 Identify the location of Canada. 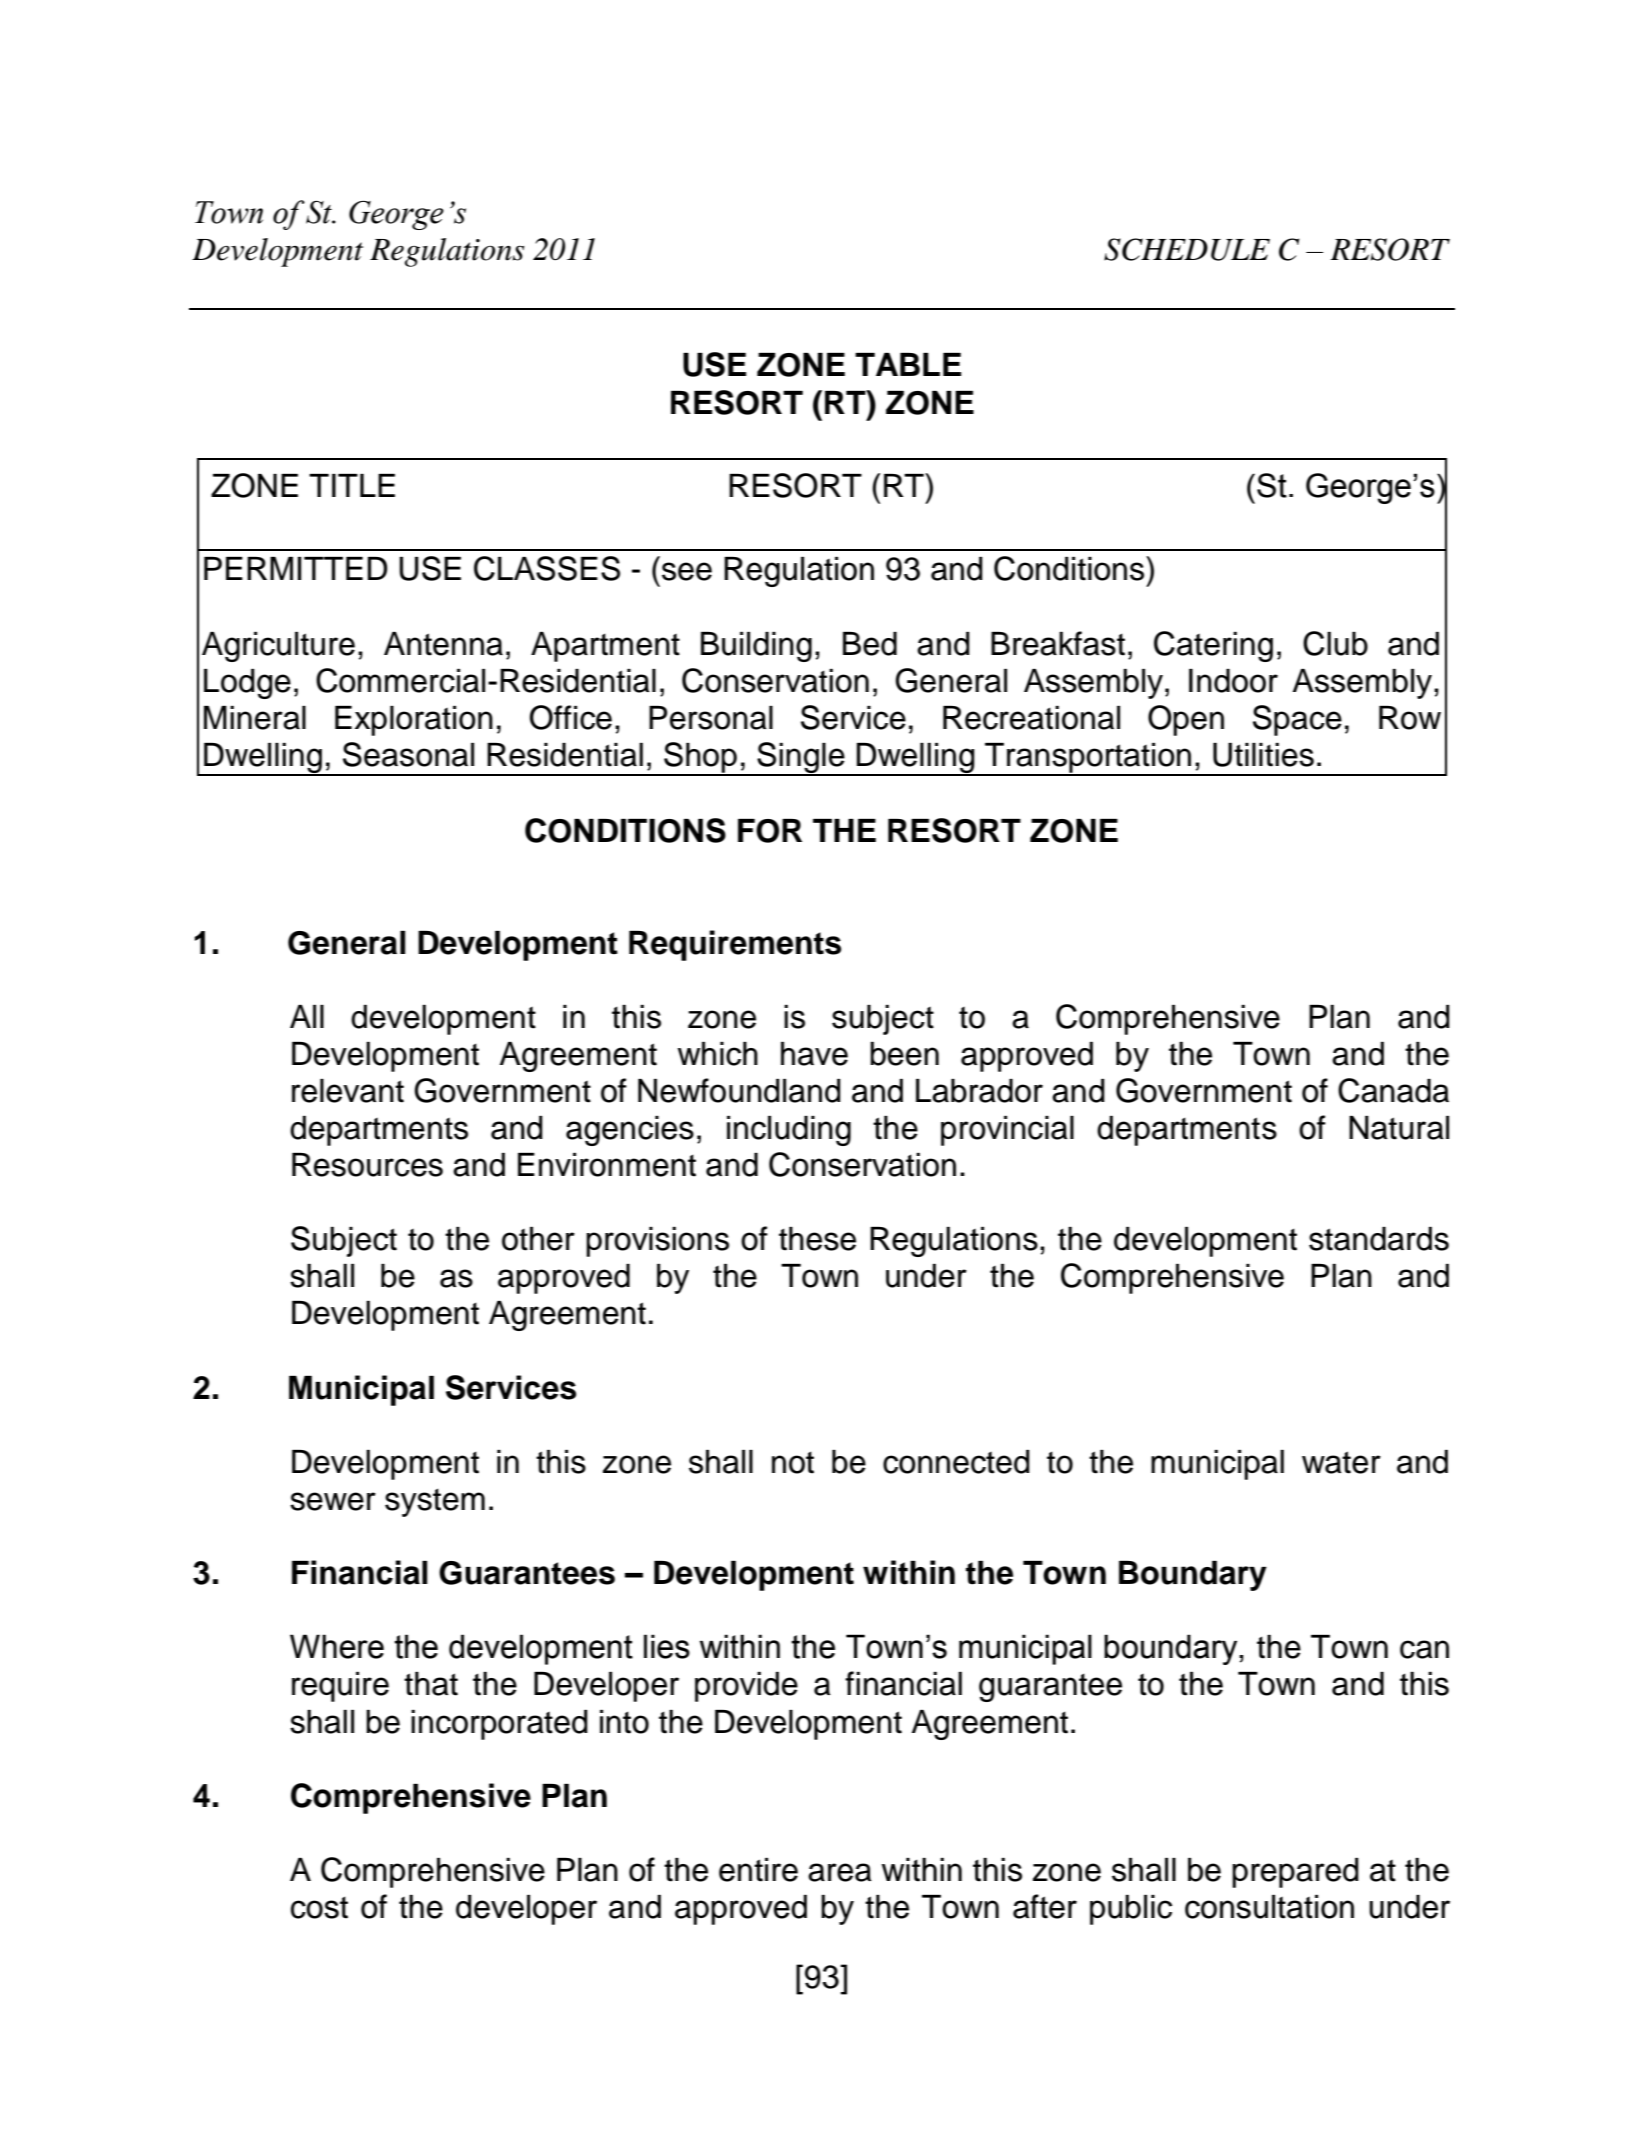
(1393, 1090).
